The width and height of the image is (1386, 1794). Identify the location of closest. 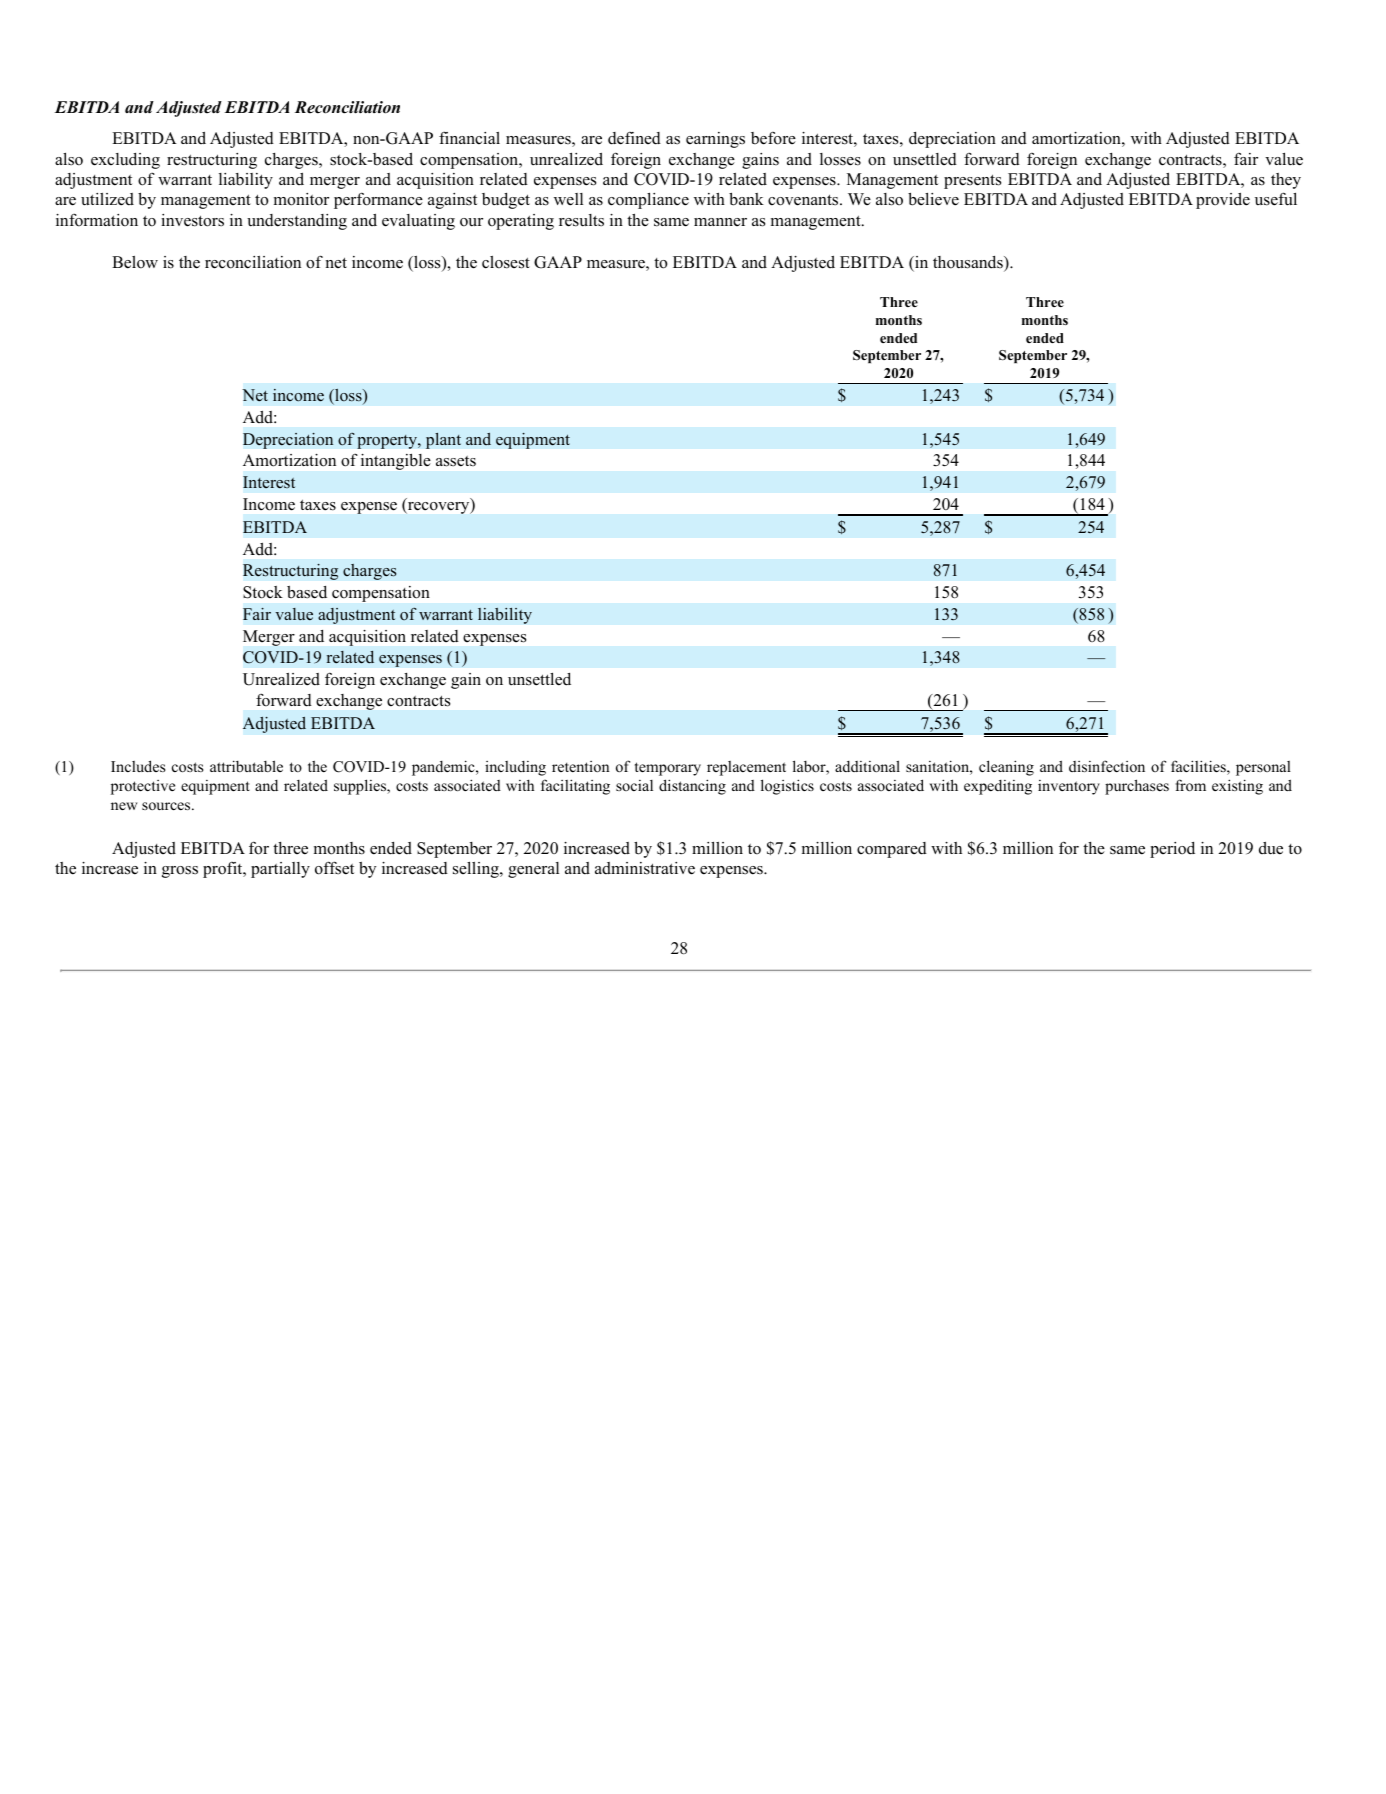
(506, 262).
